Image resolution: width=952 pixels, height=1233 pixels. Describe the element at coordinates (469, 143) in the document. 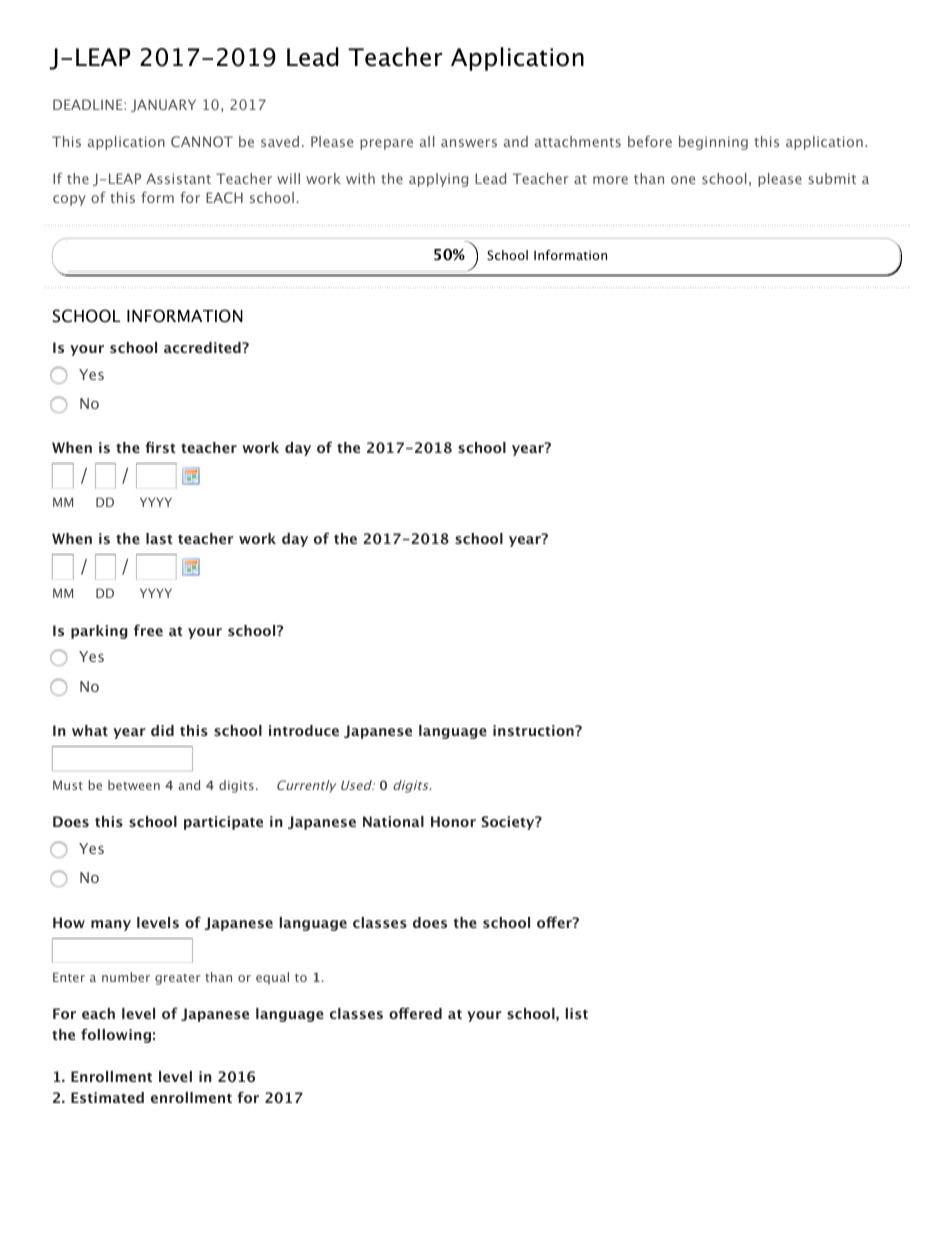

I see `answers` at that location.
